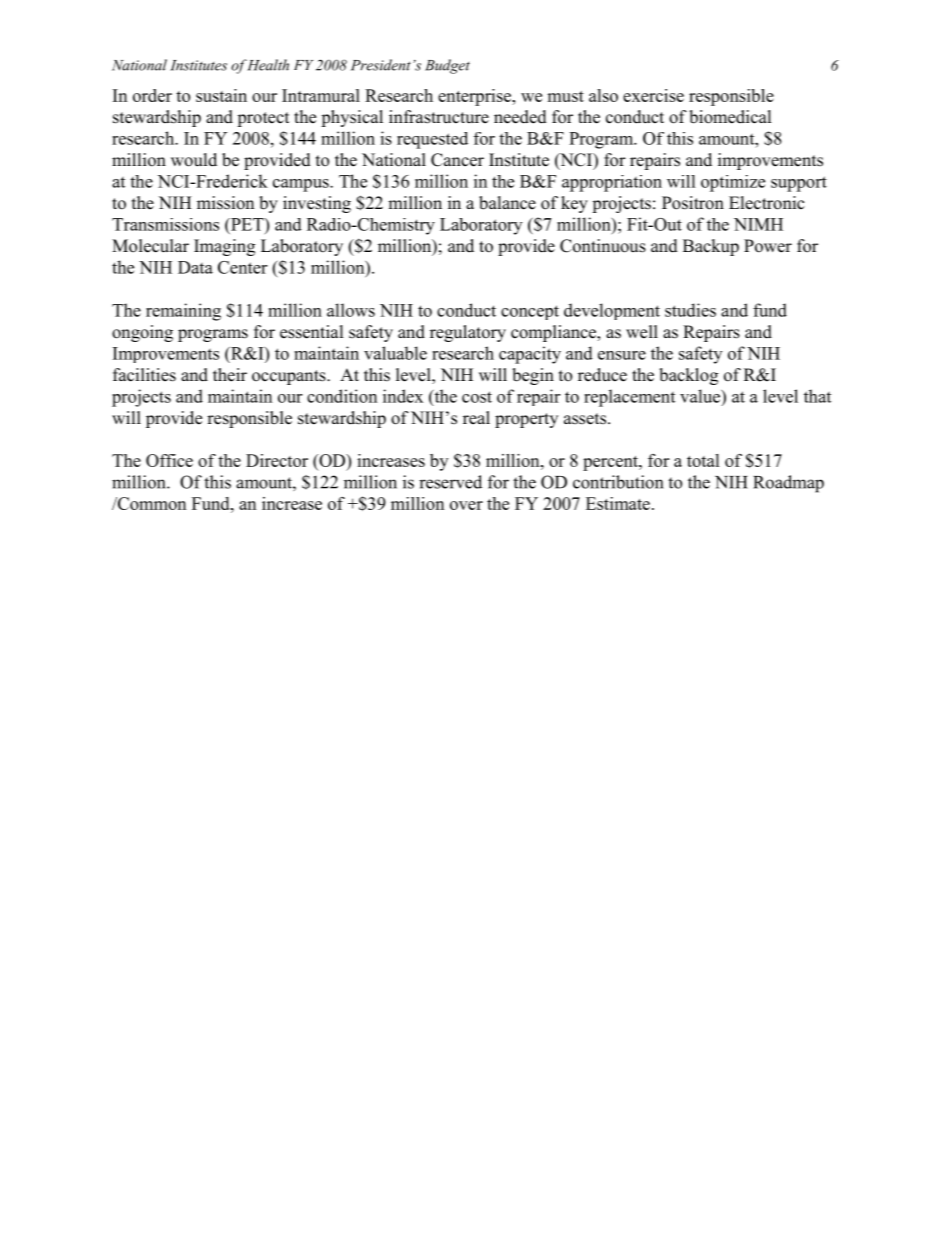 This screenshot has height=1233, width=952. I want to click on Center, so click(242, 267).
